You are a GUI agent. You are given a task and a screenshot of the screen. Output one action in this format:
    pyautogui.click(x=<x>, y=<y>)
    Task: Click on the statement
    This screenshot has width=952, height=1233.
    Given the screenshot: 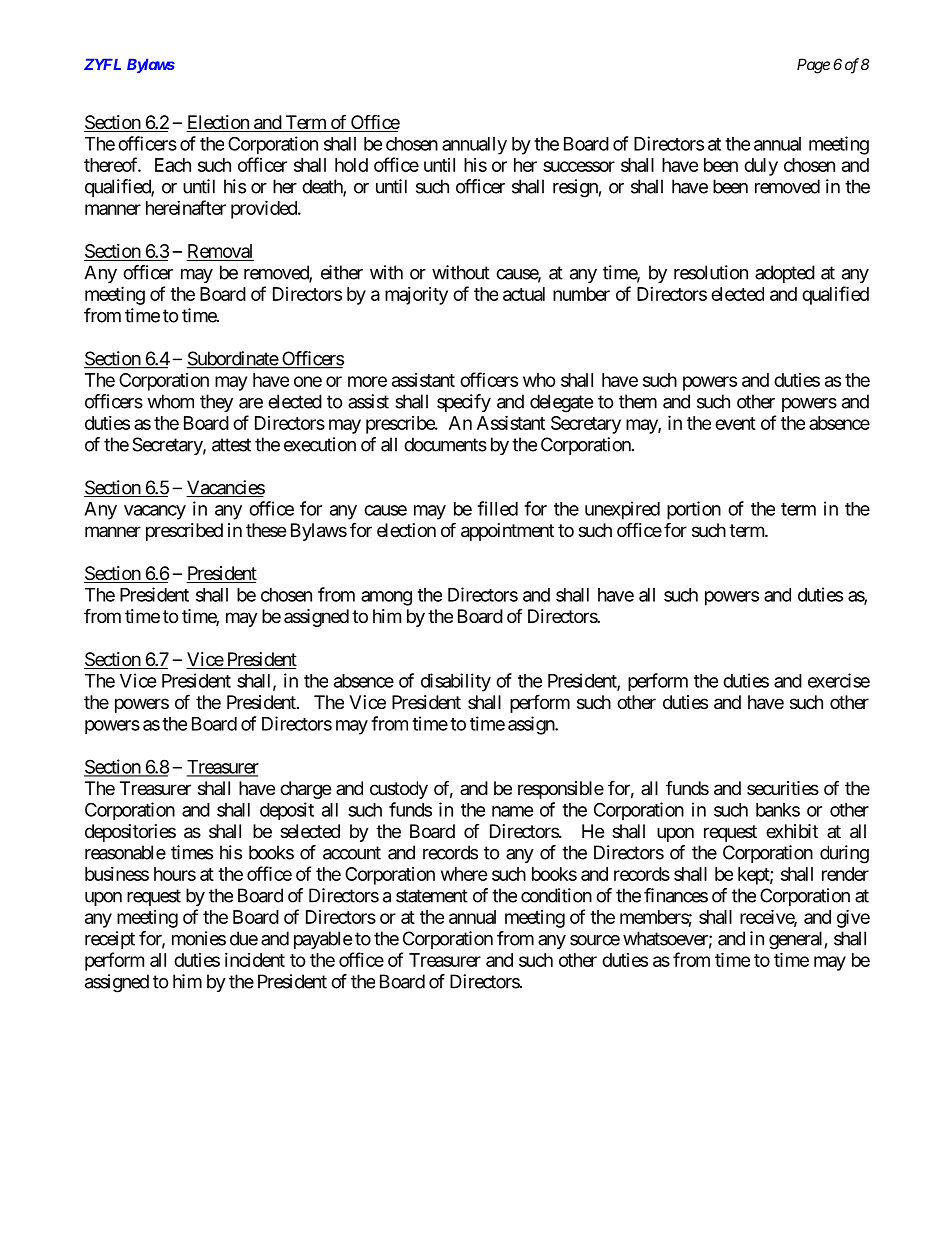 What is the action you would take?
    pyautogui.click(x=432, y=896)
